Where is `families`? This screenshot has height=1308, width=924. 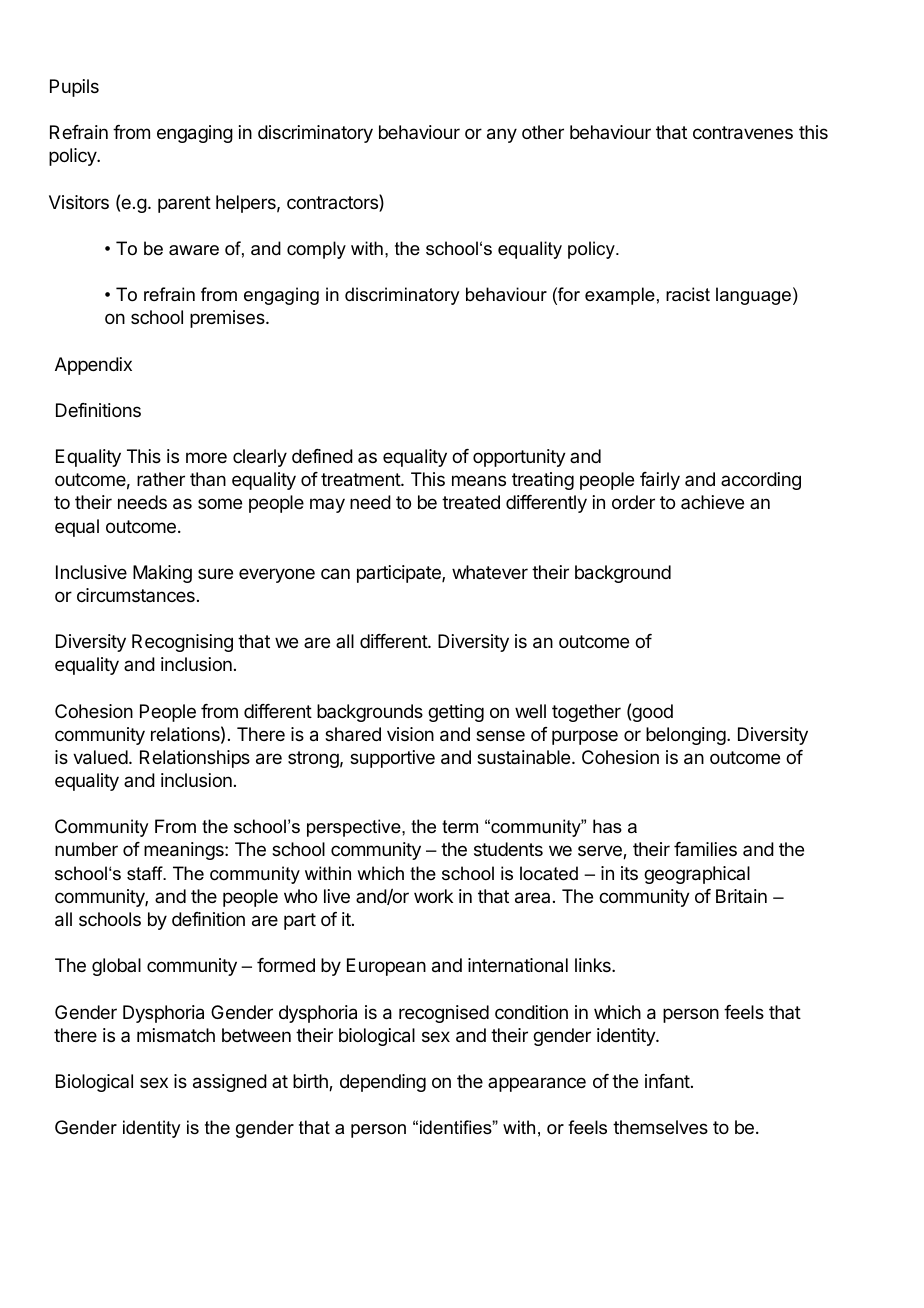
families is located at coordinates (705, 849).
